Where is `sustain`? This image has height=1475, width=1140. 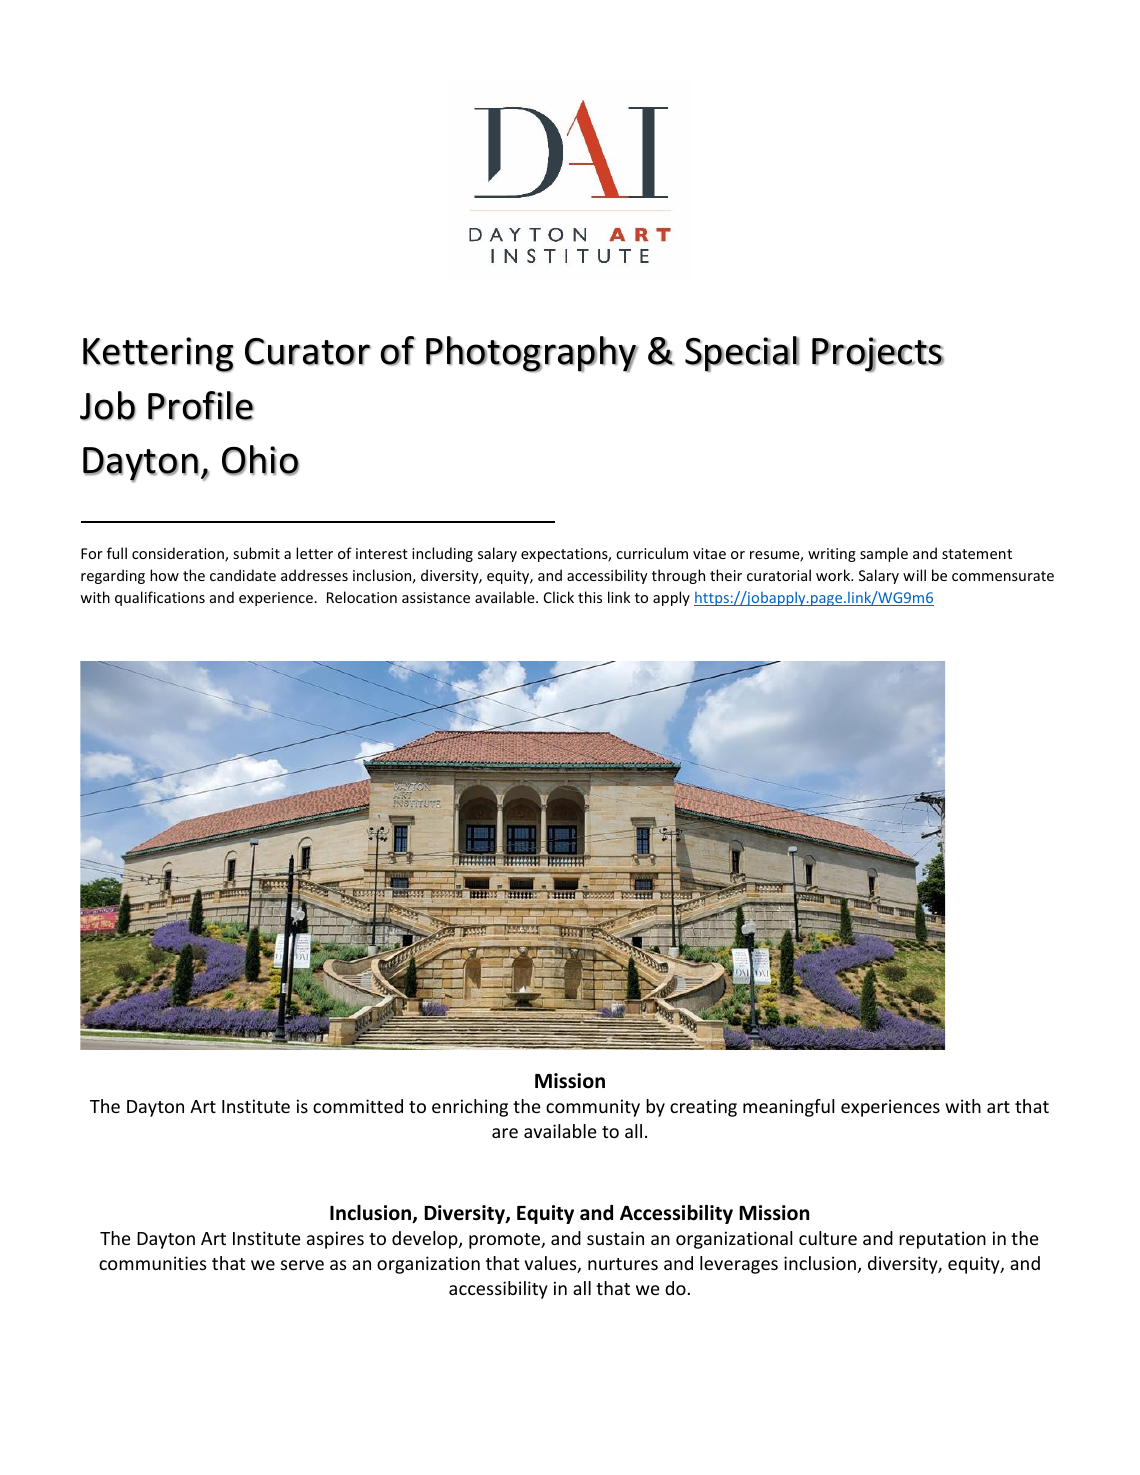 sustain is located at coordinates (615, 1238).
